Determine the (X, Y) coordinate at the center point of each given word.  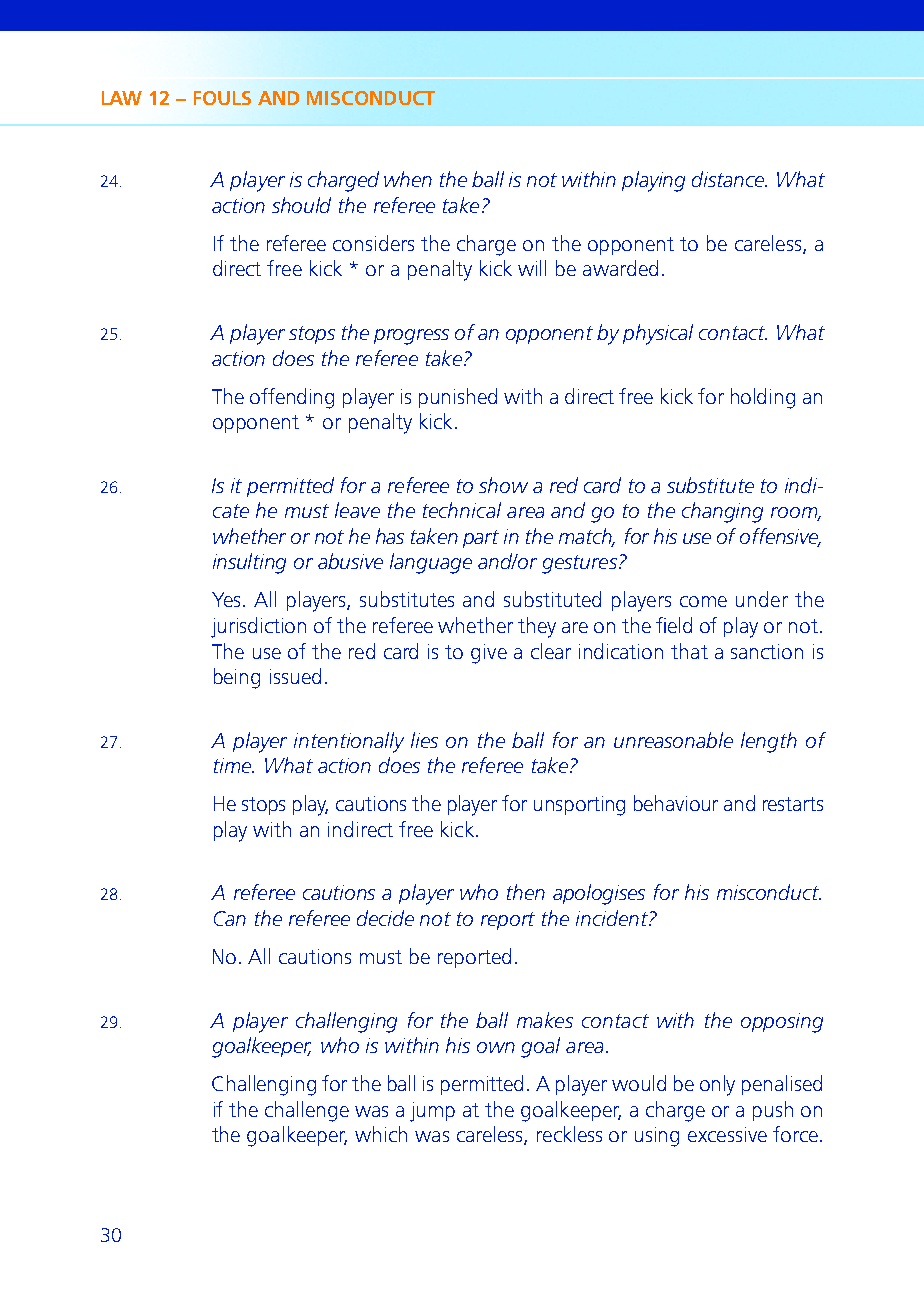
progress (411, 337)
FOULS (222, 98)
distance (729, 179)
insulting (249, 563)
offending (292, 398)
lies (424, 740)
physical (658, 334)
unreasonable (673, 740)
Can (230, 918)
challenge (307, 1111)
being (237, 678)
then (526, 892)
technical (462, 510)
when (408, 179)
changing (722, 512)
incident (613, 918)
